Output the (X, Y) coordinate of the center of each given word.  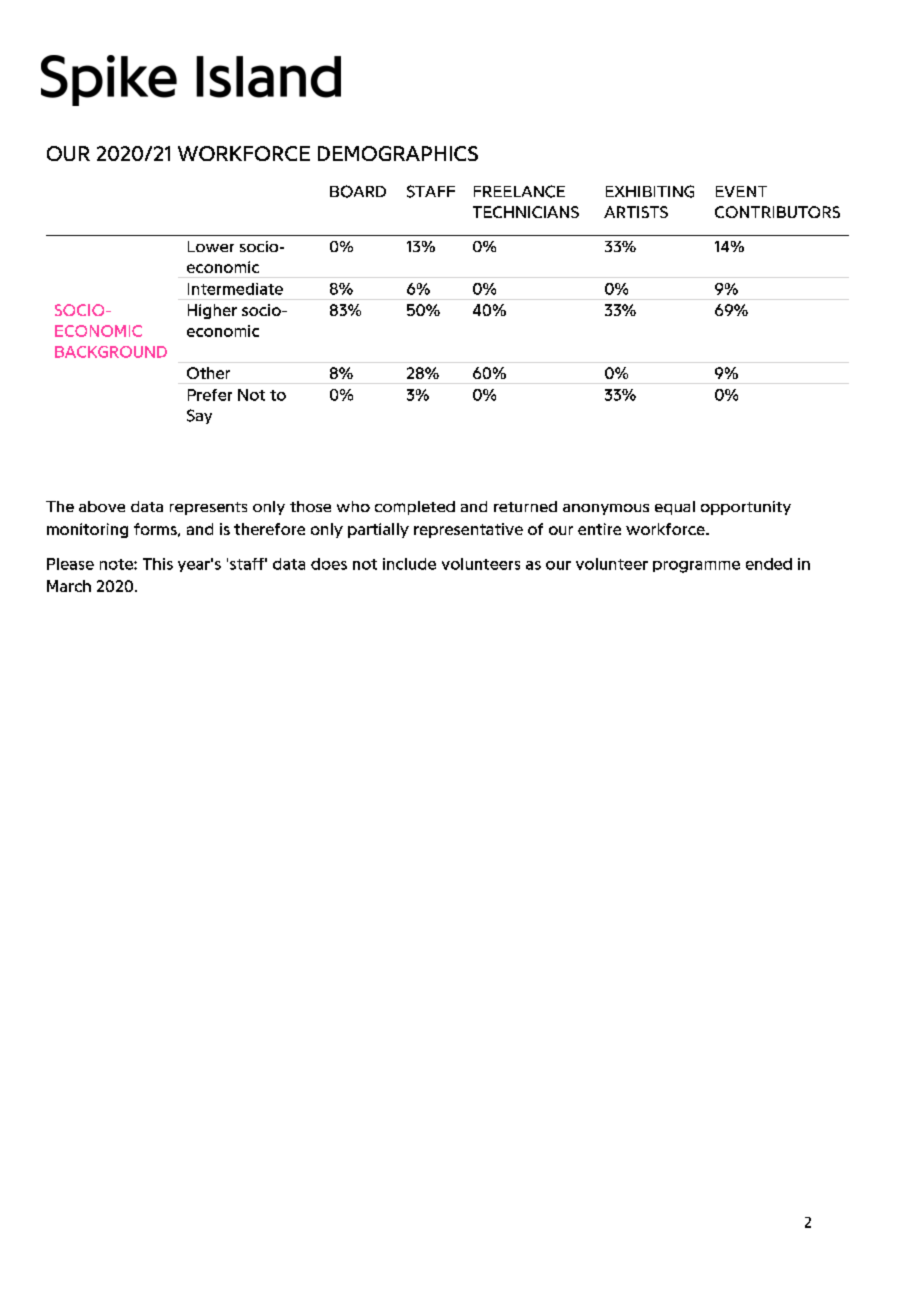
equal (675, 508)
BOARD (358, 191)
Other (208, 373)
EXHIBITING (650, 191)
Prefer (210, 395)
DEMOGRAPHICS (398, 153)
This (158, 564)
